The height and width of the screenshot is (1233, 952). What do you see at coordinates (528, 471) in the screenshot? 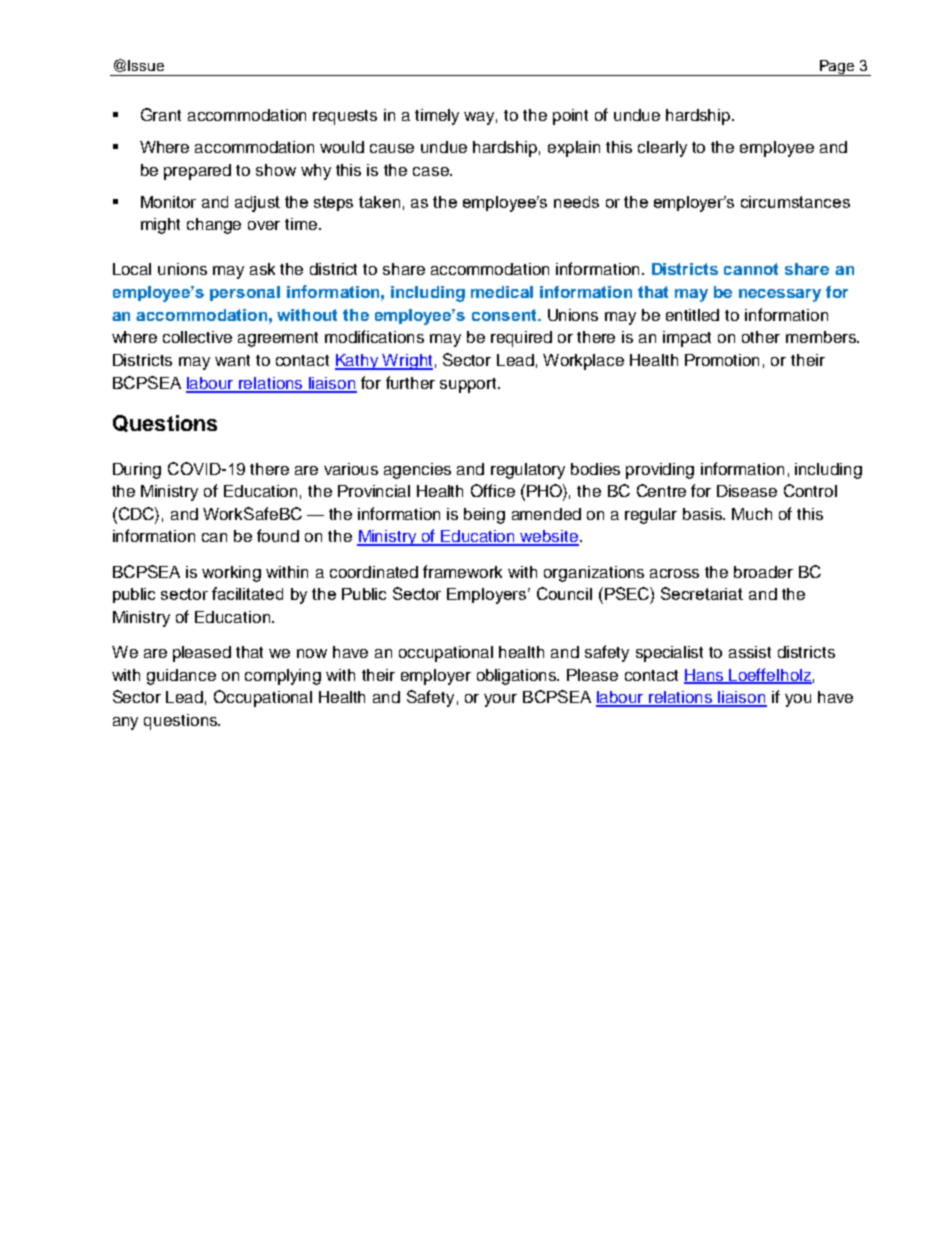
I see `regulatory` at bounding box center [528, 471].
